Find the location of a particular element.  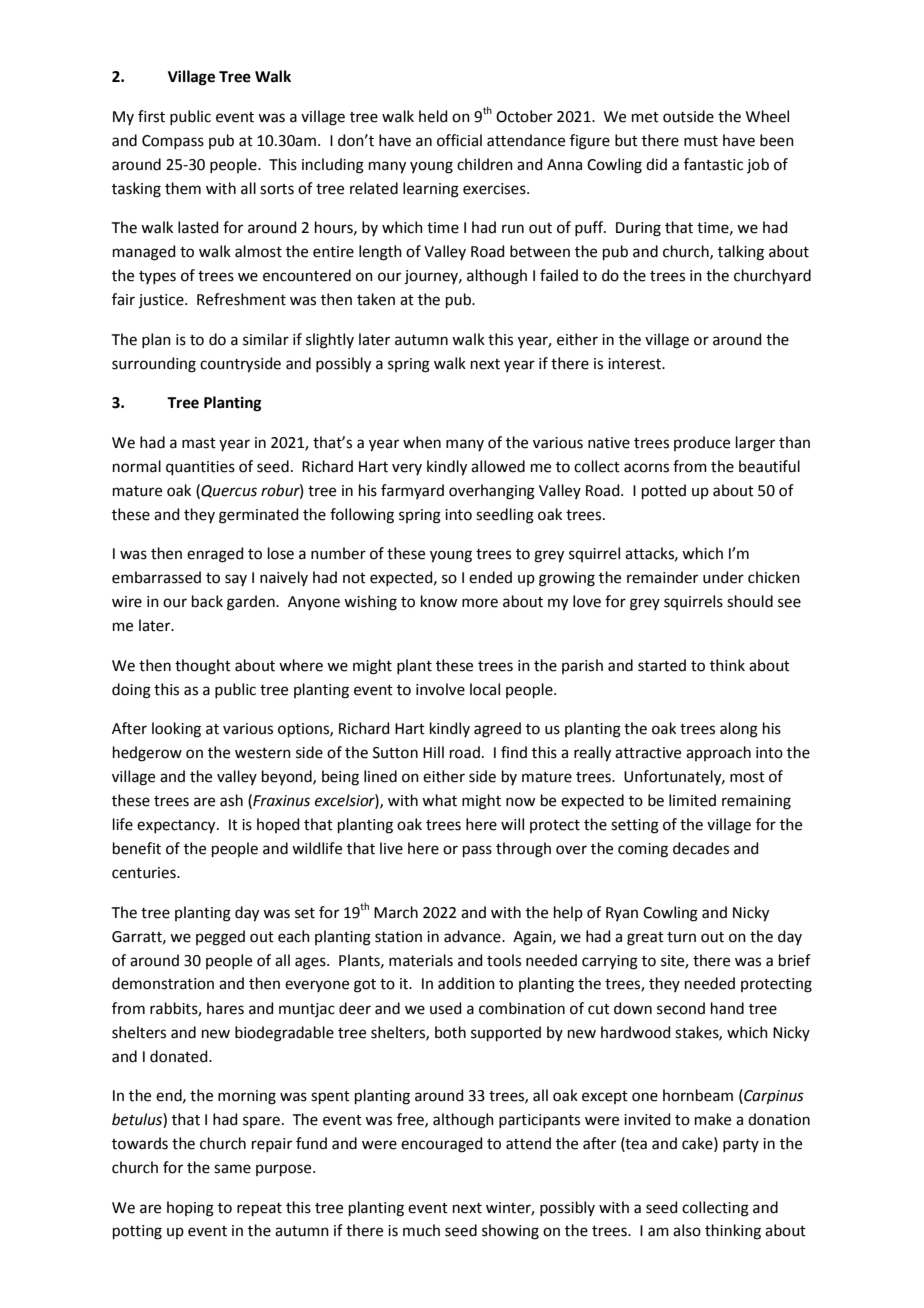

will is located at coordinates (512, 824).
